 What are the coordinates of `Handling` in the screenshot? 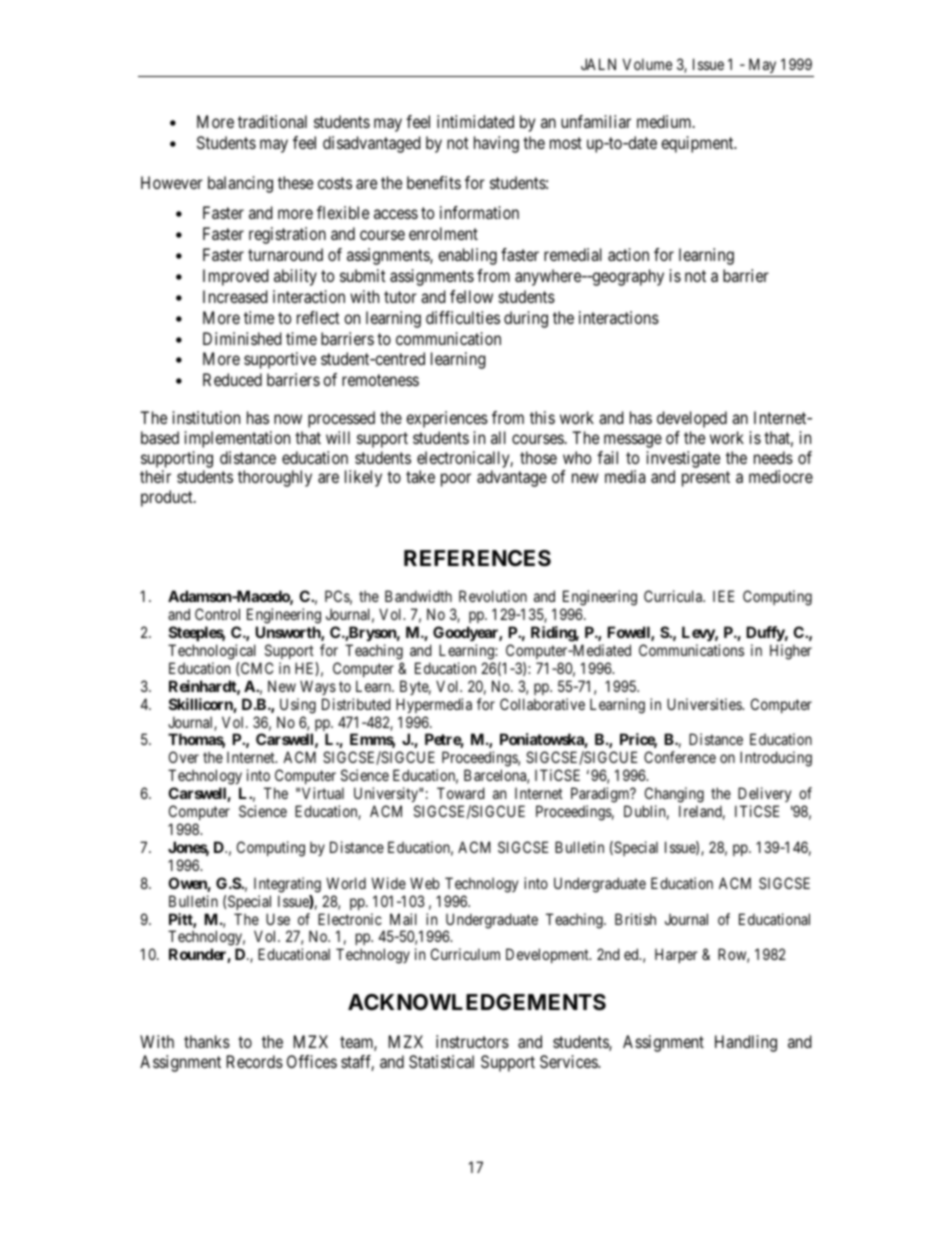 It's located at (746, 1043).
